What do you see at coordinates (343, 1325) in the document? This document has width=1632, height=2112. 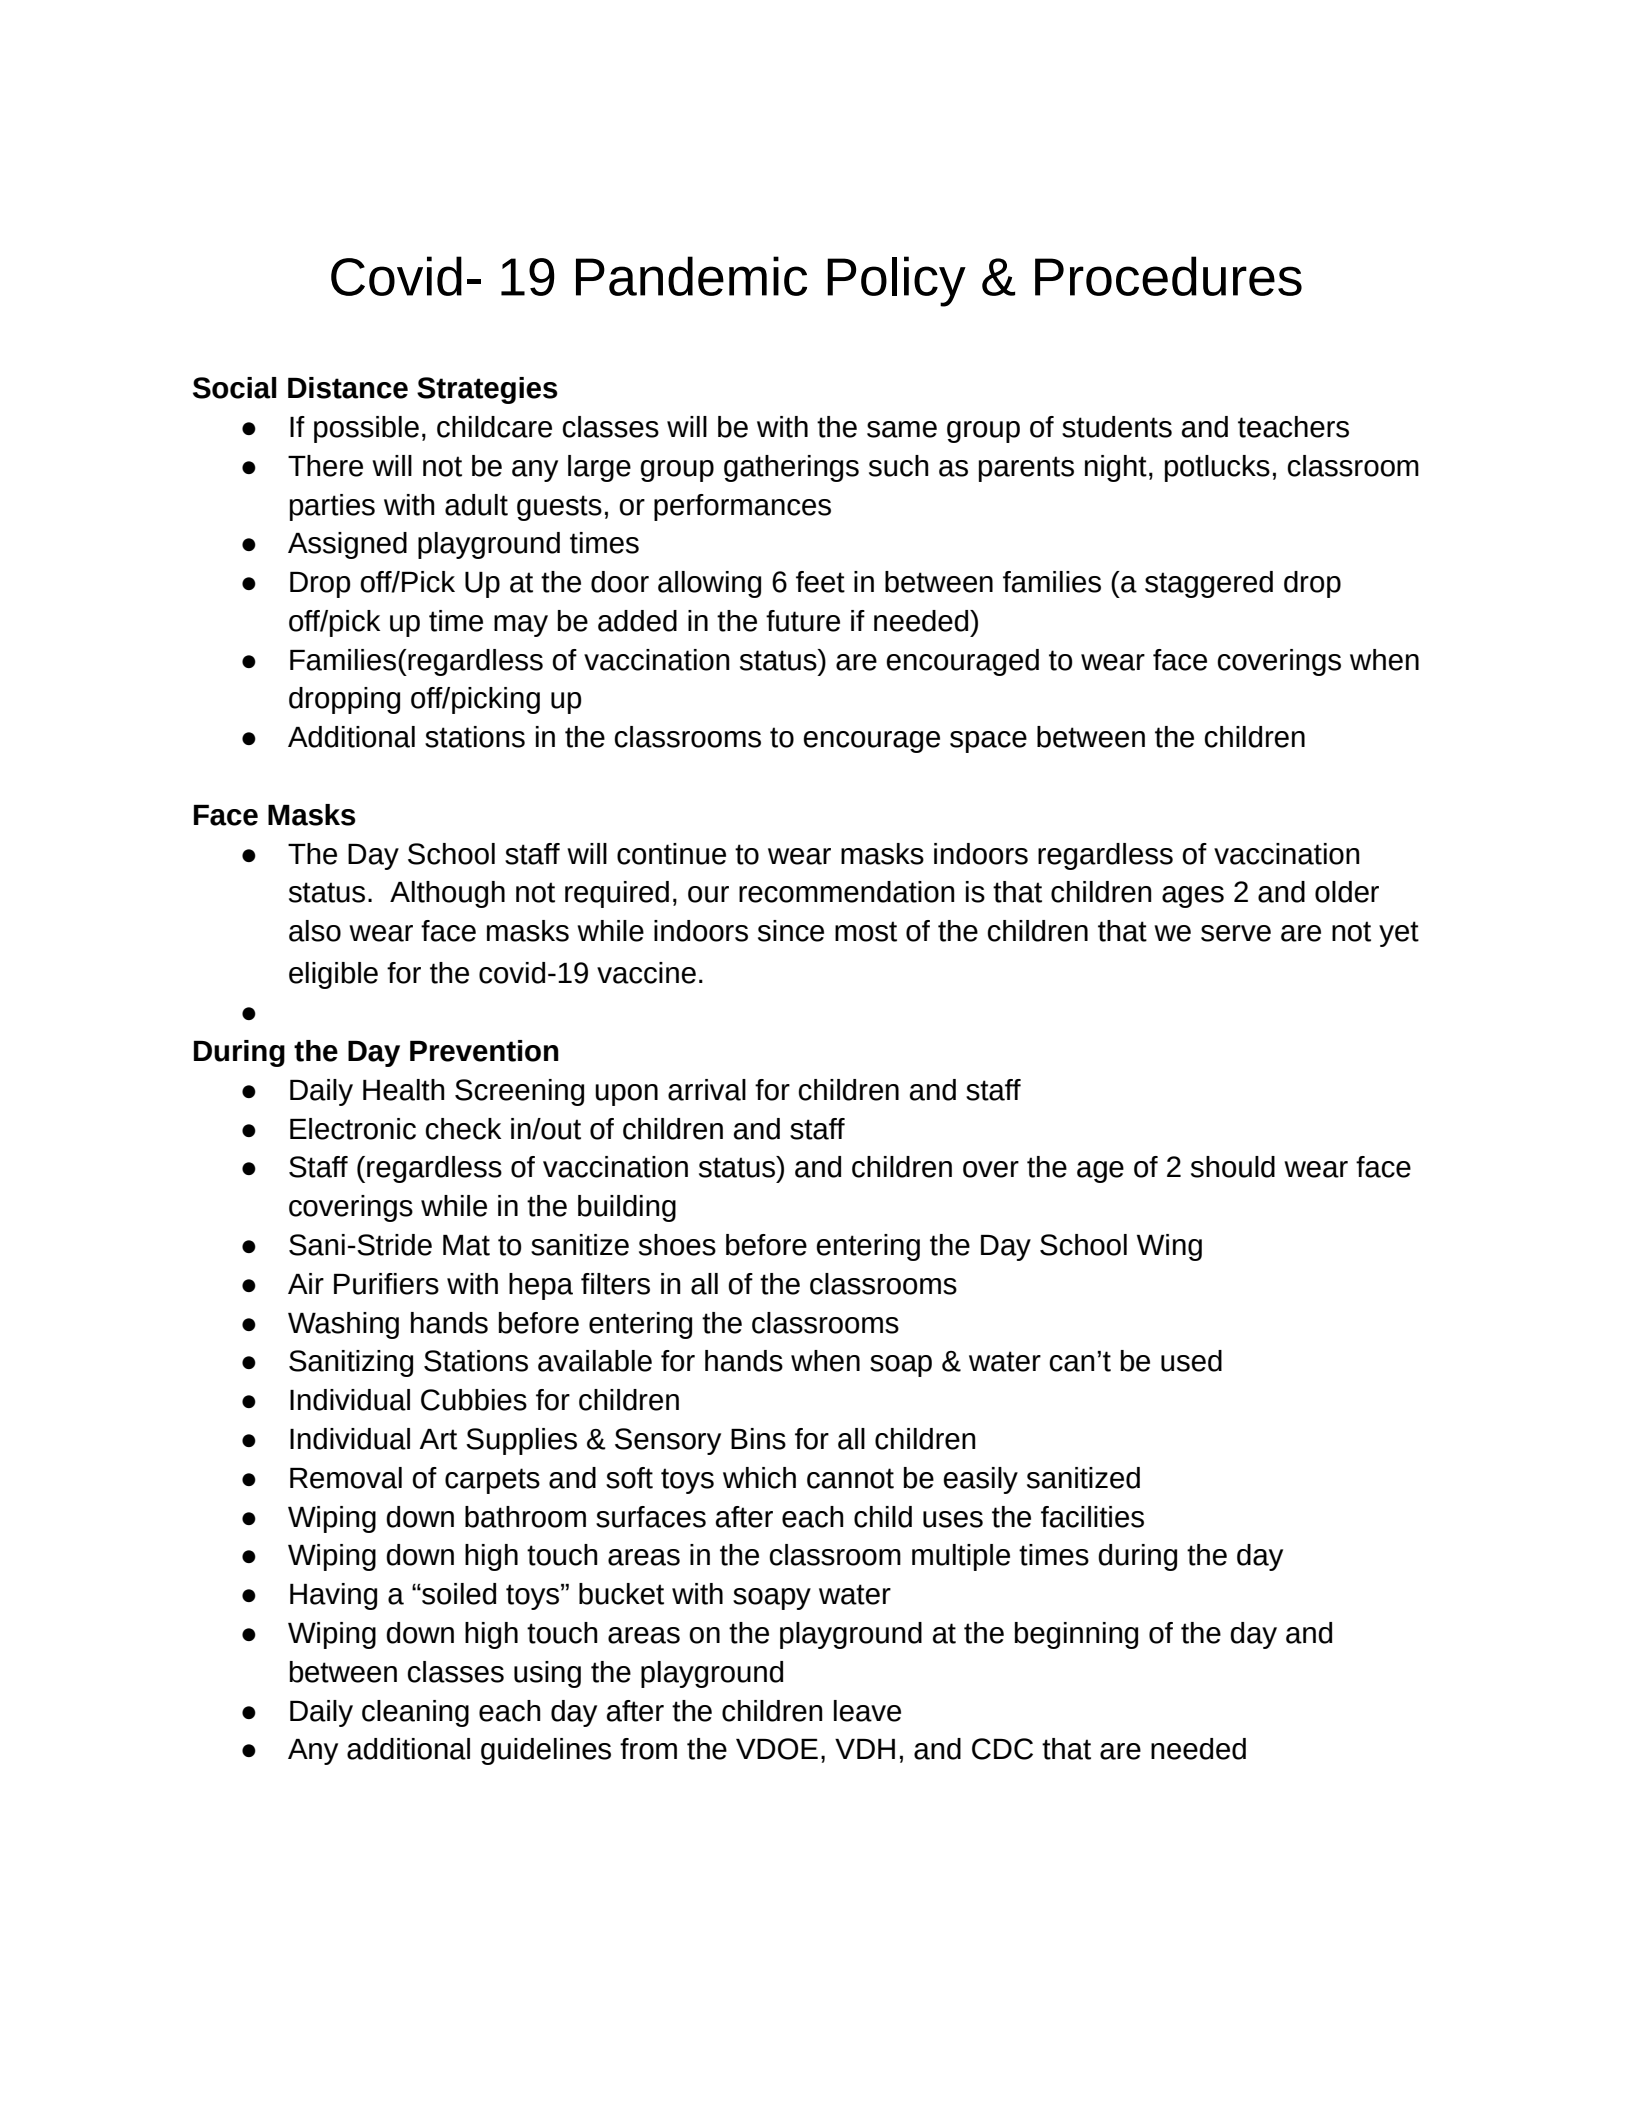 I see `Washing` at bounding box center [343, 1325].
